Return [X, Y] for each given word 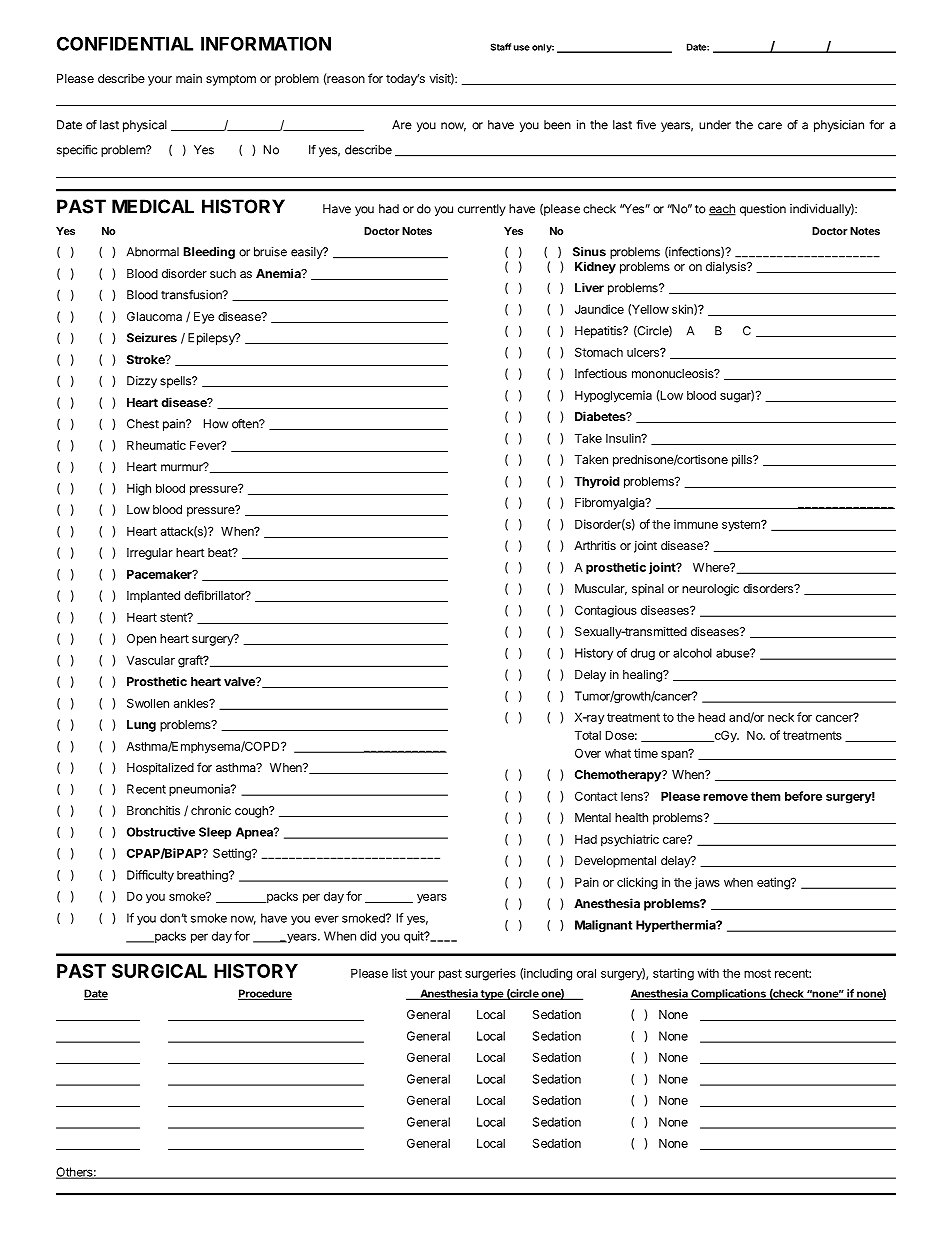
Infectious [601, 373]
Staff [501, 47]
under [715, 125]
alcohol [692, 653]
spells [176, 382]
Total [588, 735]
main [189, 78]
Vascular [151, 660]
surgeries [490, 974]
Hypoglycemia [613, 396]
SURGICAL [159, 971]
